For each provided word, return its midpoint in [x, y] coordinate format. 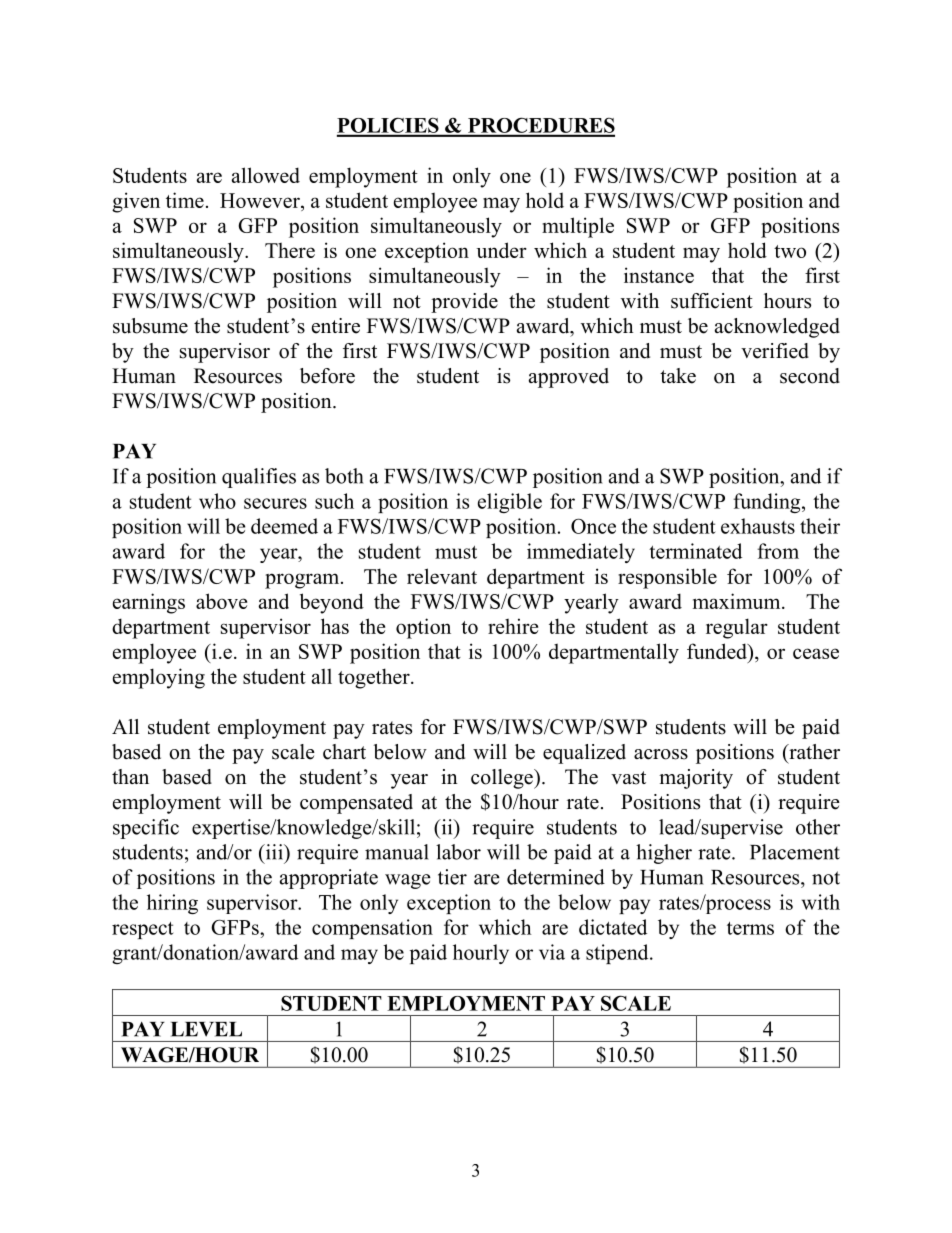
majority [696, 779]
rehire [513, 626]
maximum [738, 601]
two [790, 251]
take [678, 376]
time [185, 200]
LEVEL [206, 1029]
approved [569, 378]
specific [146, 829]
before [327, 376]
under [501, 250]
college [503, 779]
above [221, 601]
